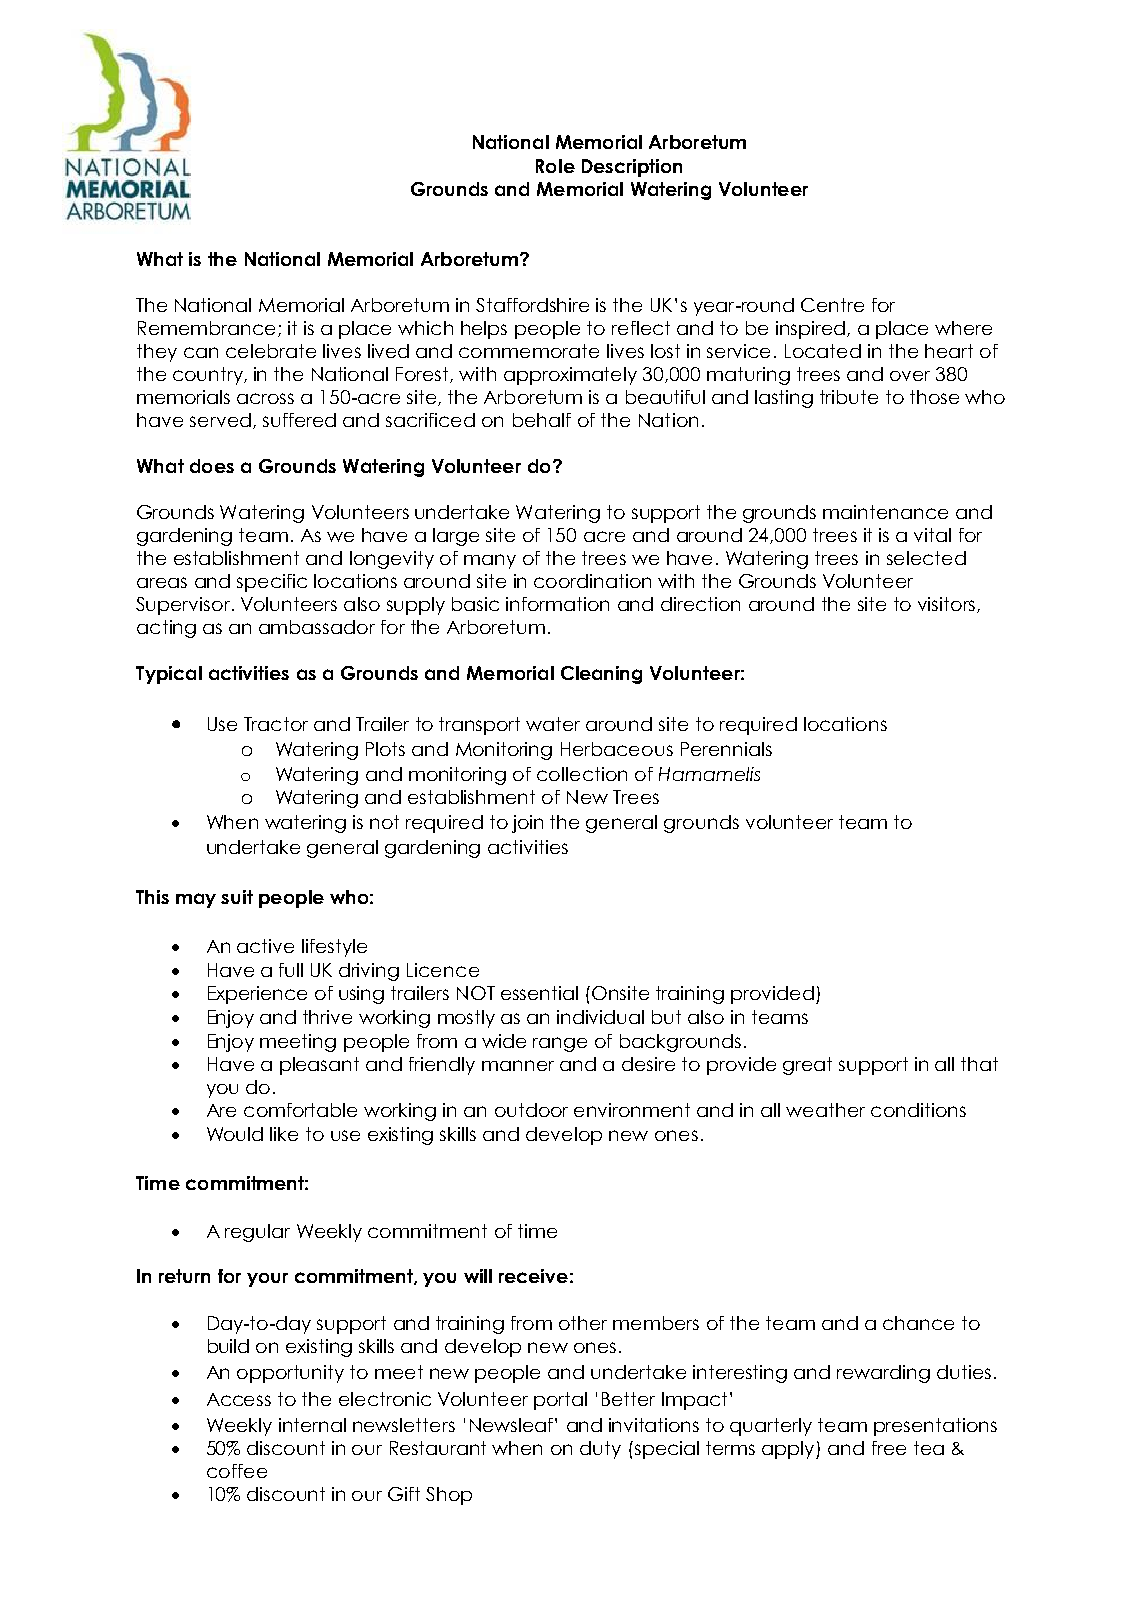  Describe the element at coordinates (272, 583) in the screenshot. I see `specific` at that location.
